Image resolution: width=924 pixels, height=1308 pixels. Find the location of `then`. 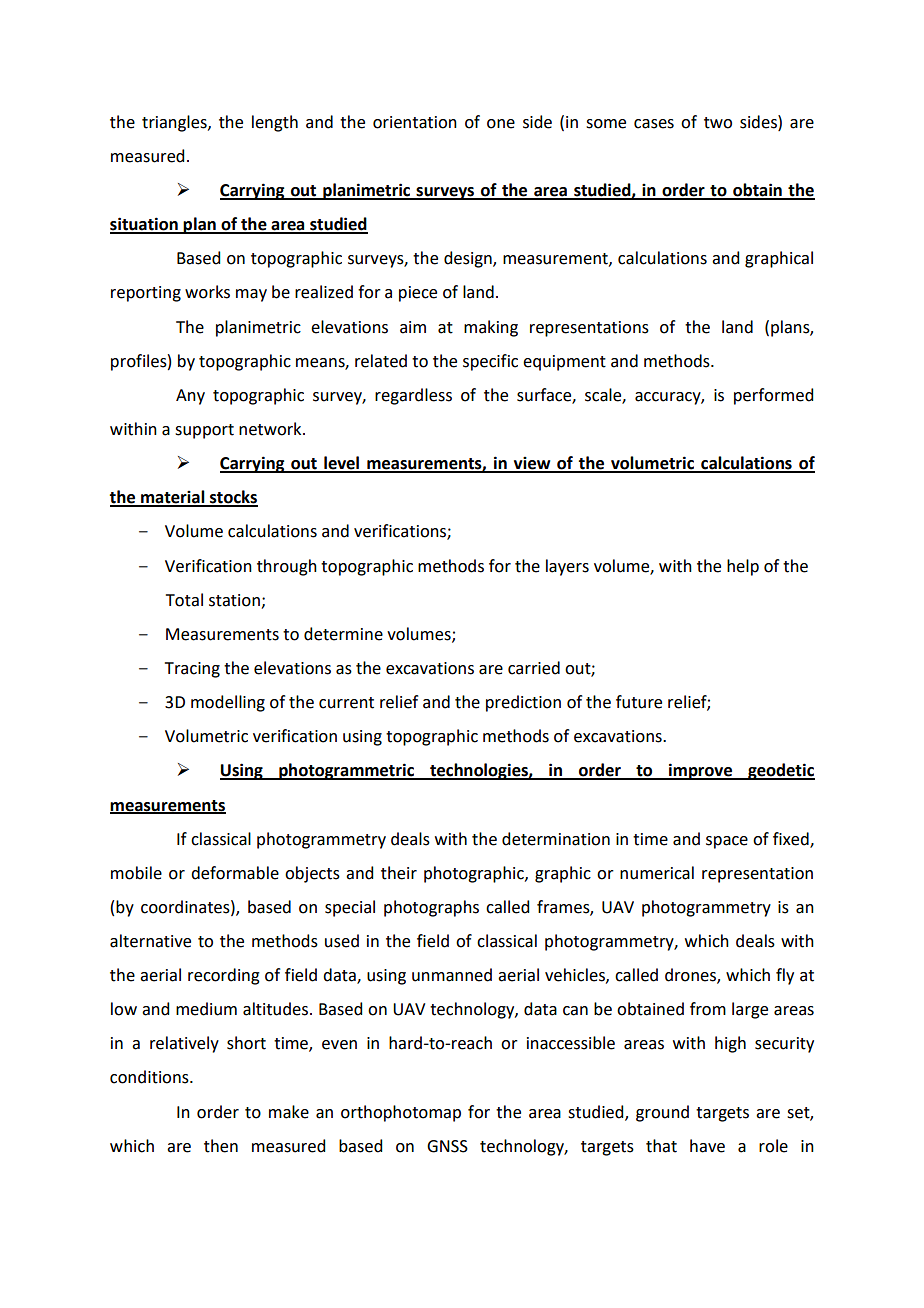

then is located at coordinates (221, 1146).
